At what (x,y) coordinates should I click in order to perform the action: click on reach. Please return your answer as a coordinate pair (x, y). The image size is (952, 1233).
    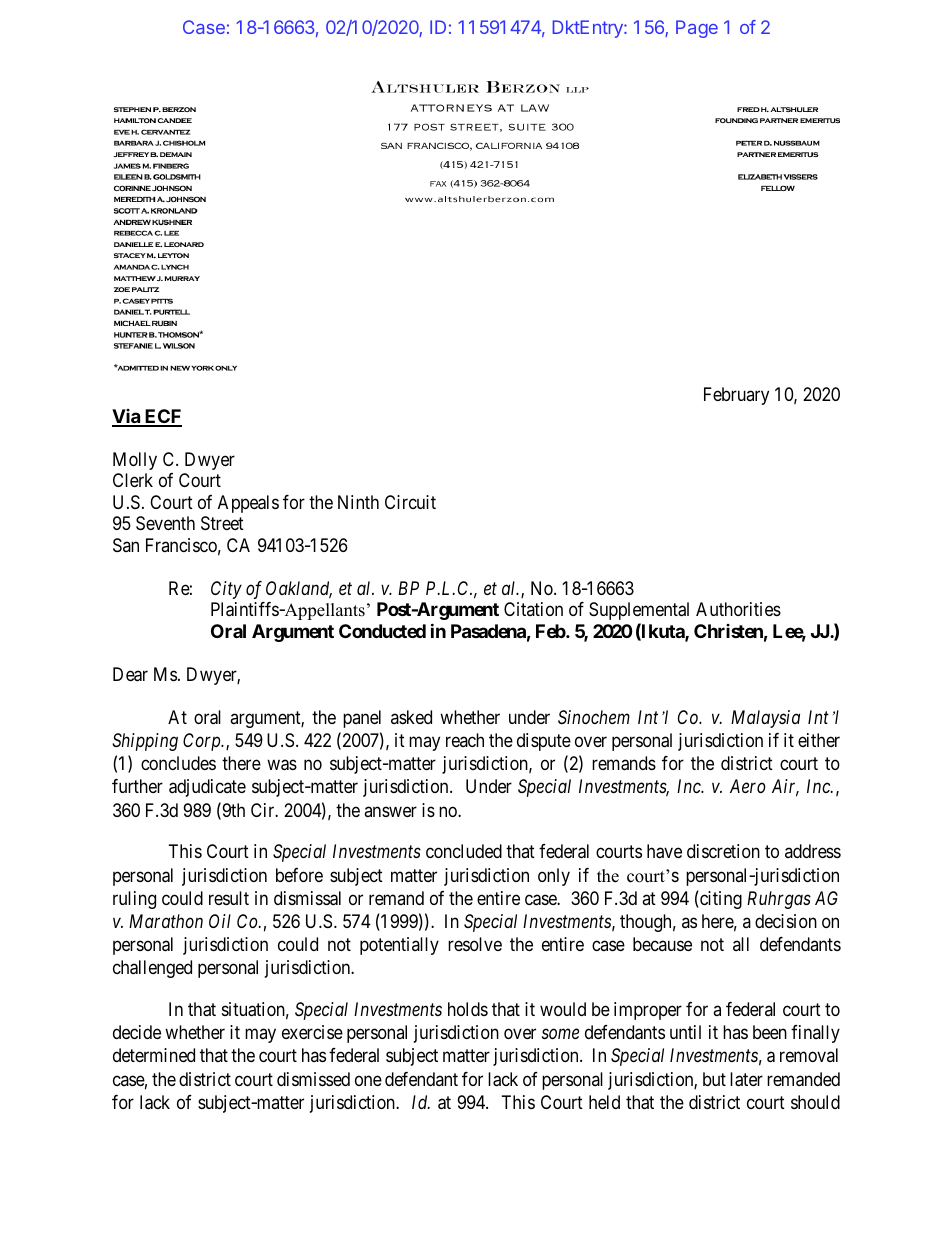
    Looking at the image, I should click on (465, 740).
